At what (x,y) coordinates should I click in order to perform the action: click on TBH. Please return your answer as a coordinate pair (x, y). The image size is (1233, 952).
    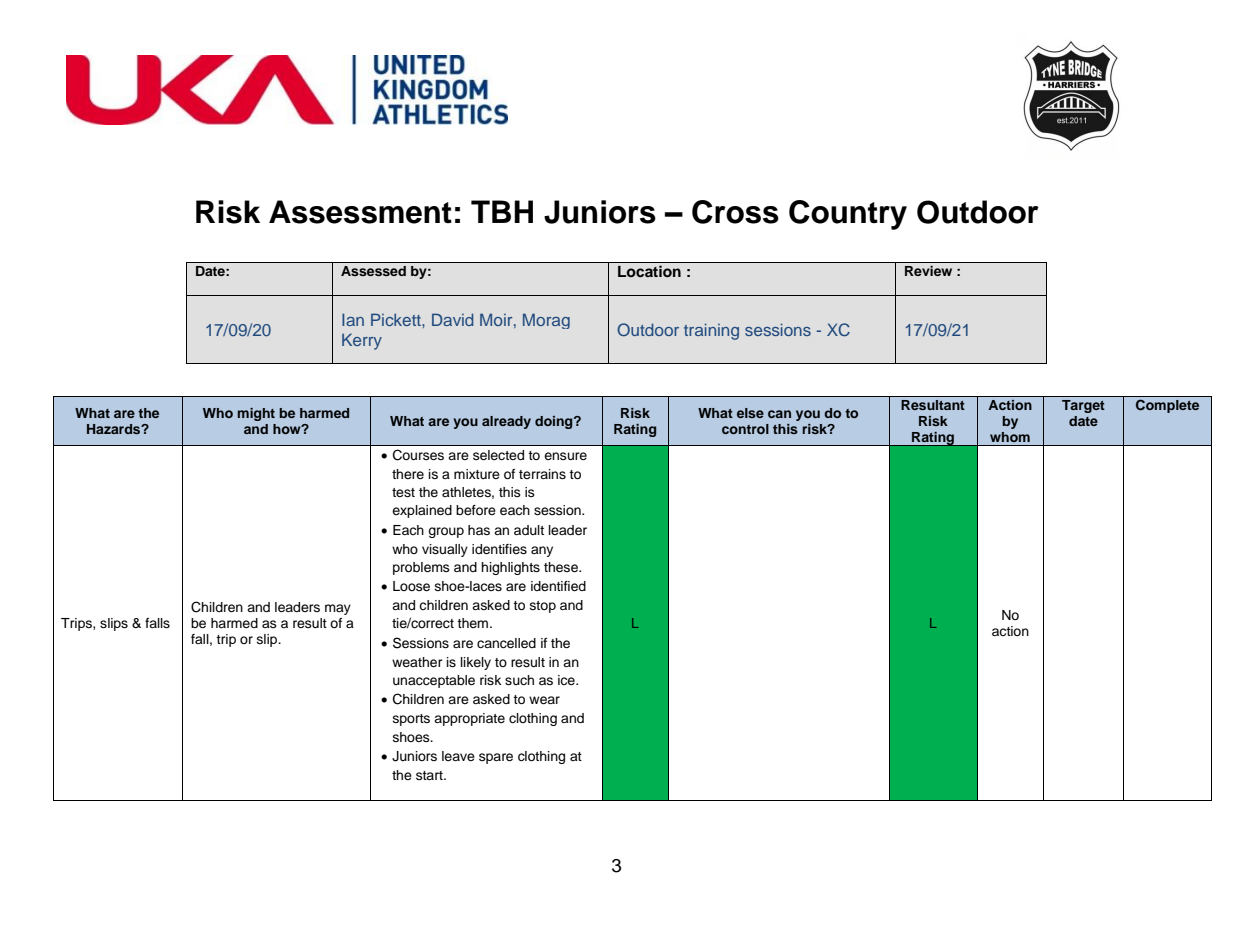
    Looking at the image, I should click on (502, 211).
